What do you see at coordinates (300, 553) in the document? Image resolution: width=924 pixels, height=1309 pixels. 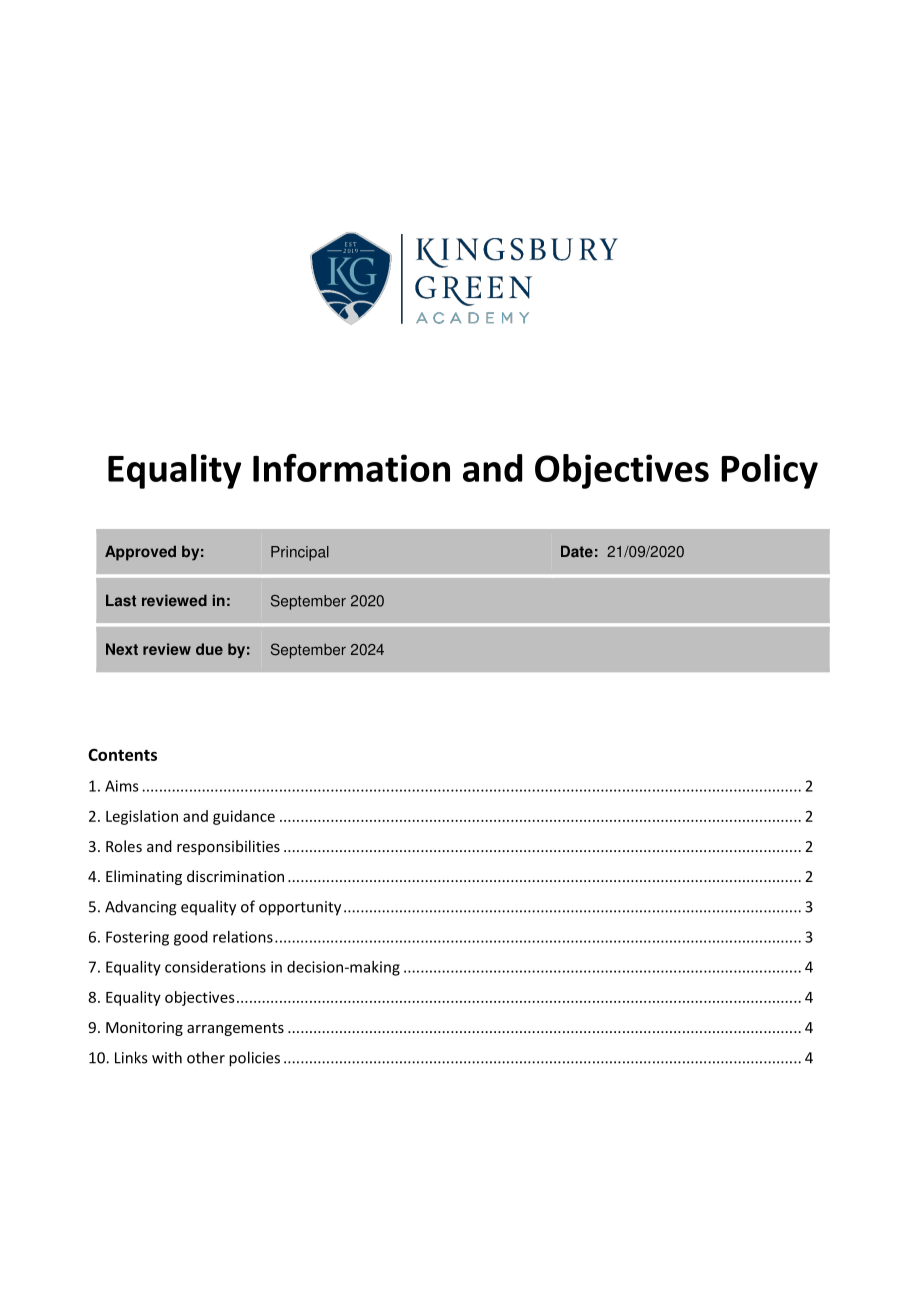 I see `Principal` at bounding box center [300, 553].
